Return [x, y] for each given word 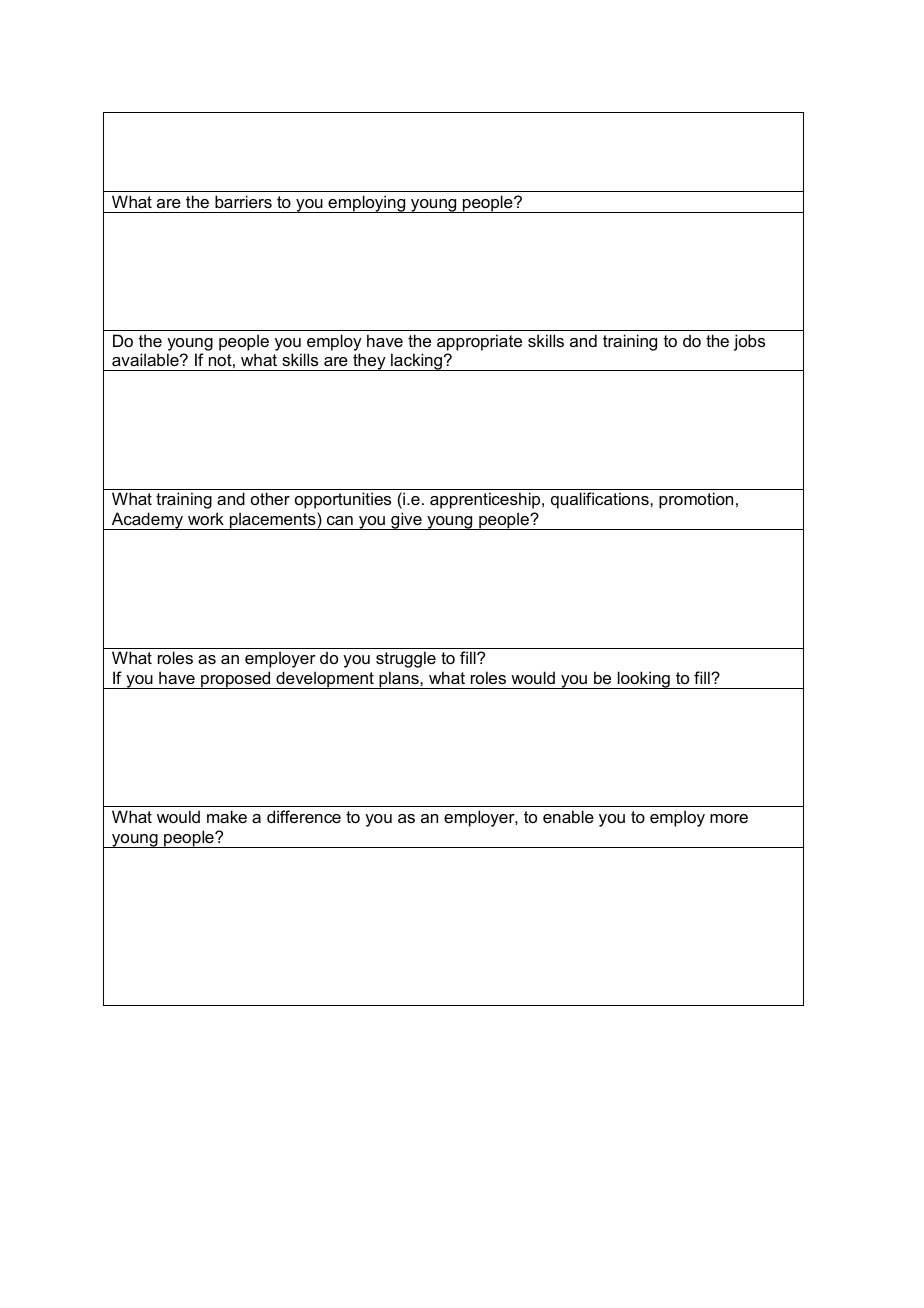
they [369, 362]
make [227, 816]
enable [568, 816]
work [206, 518]
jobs [749, 342]
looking [644, 680]
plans [399, 680]
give [406, 521]
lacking [417, 362]
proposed [236, 680]
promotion [696, 500]
